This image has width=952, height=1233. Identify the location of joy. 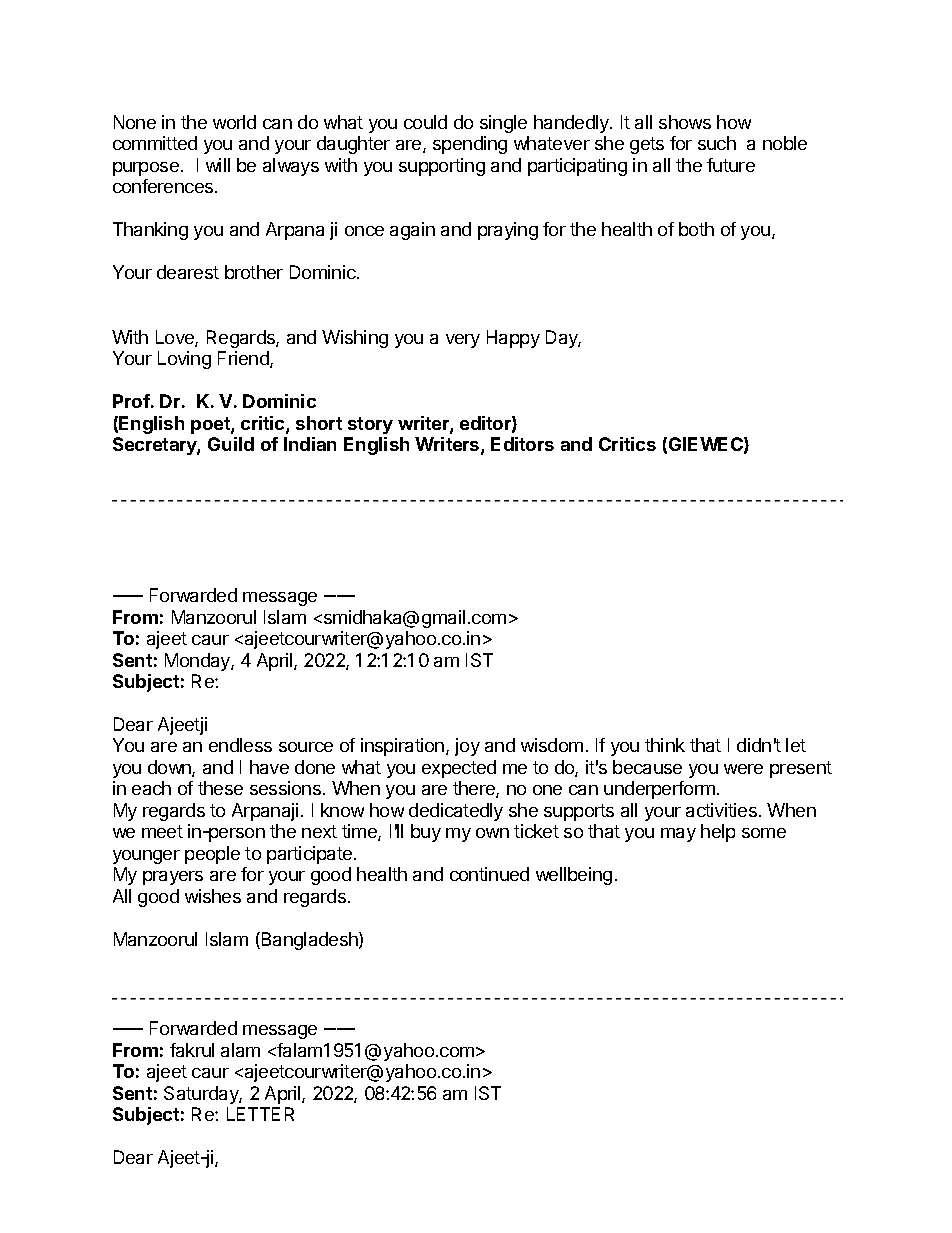
(467, 747).
